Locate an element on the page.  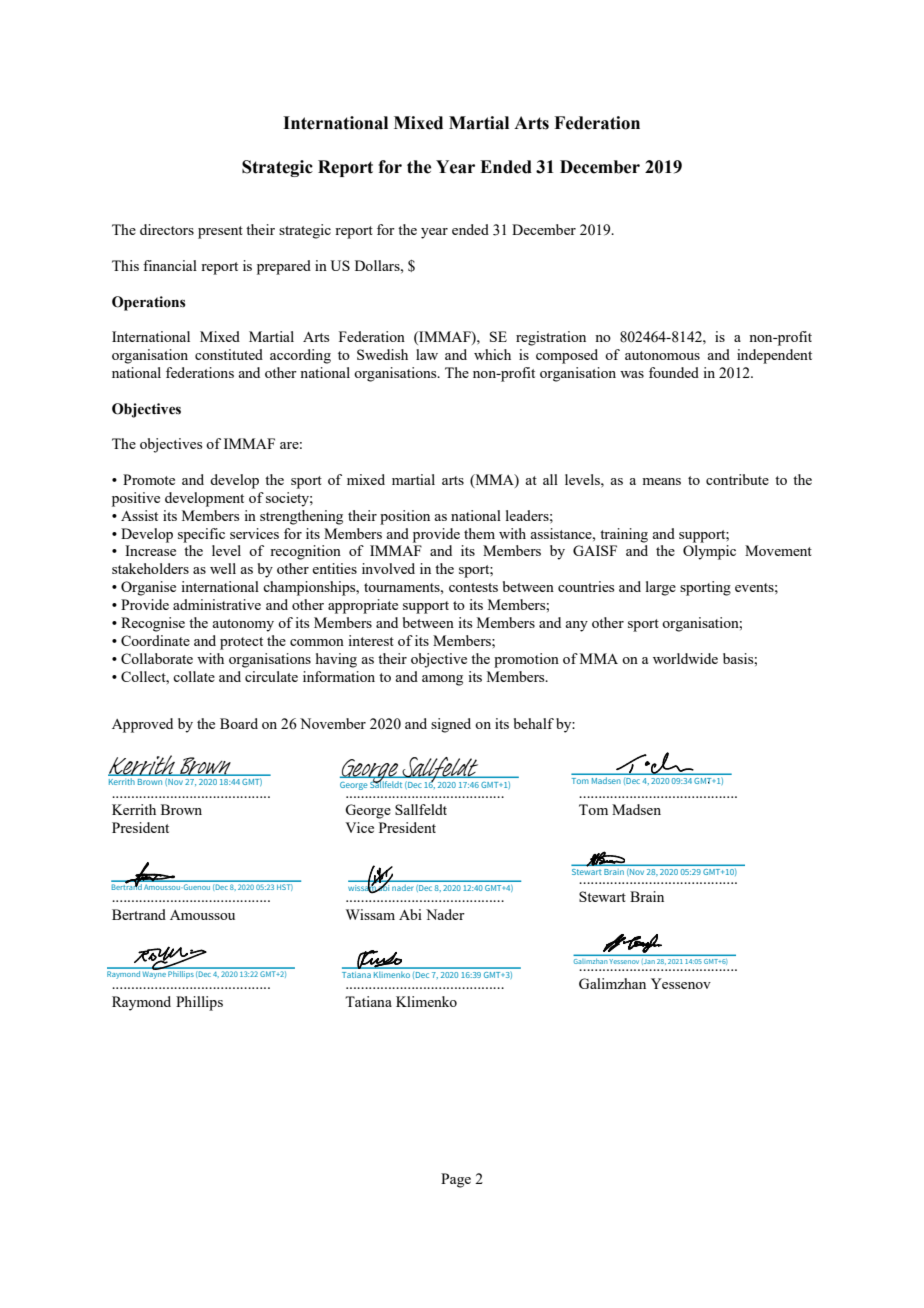
autonomous is located at coordinates (662, 355).
